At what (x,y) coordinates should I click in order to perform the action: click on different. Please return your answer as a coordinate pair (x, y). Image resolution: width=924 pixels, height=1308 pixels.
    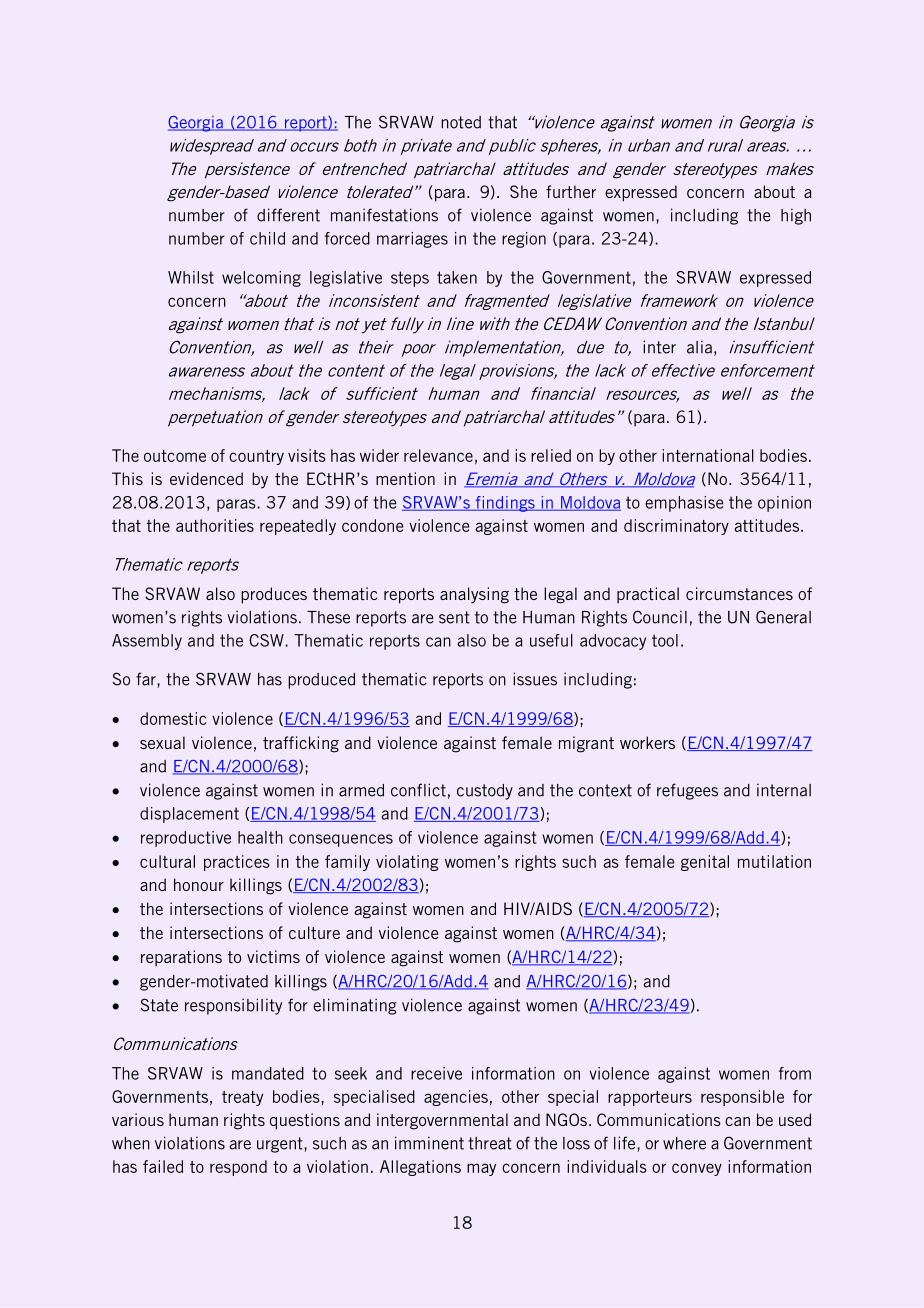
    Looking at the image, I should click on (288, 215).
